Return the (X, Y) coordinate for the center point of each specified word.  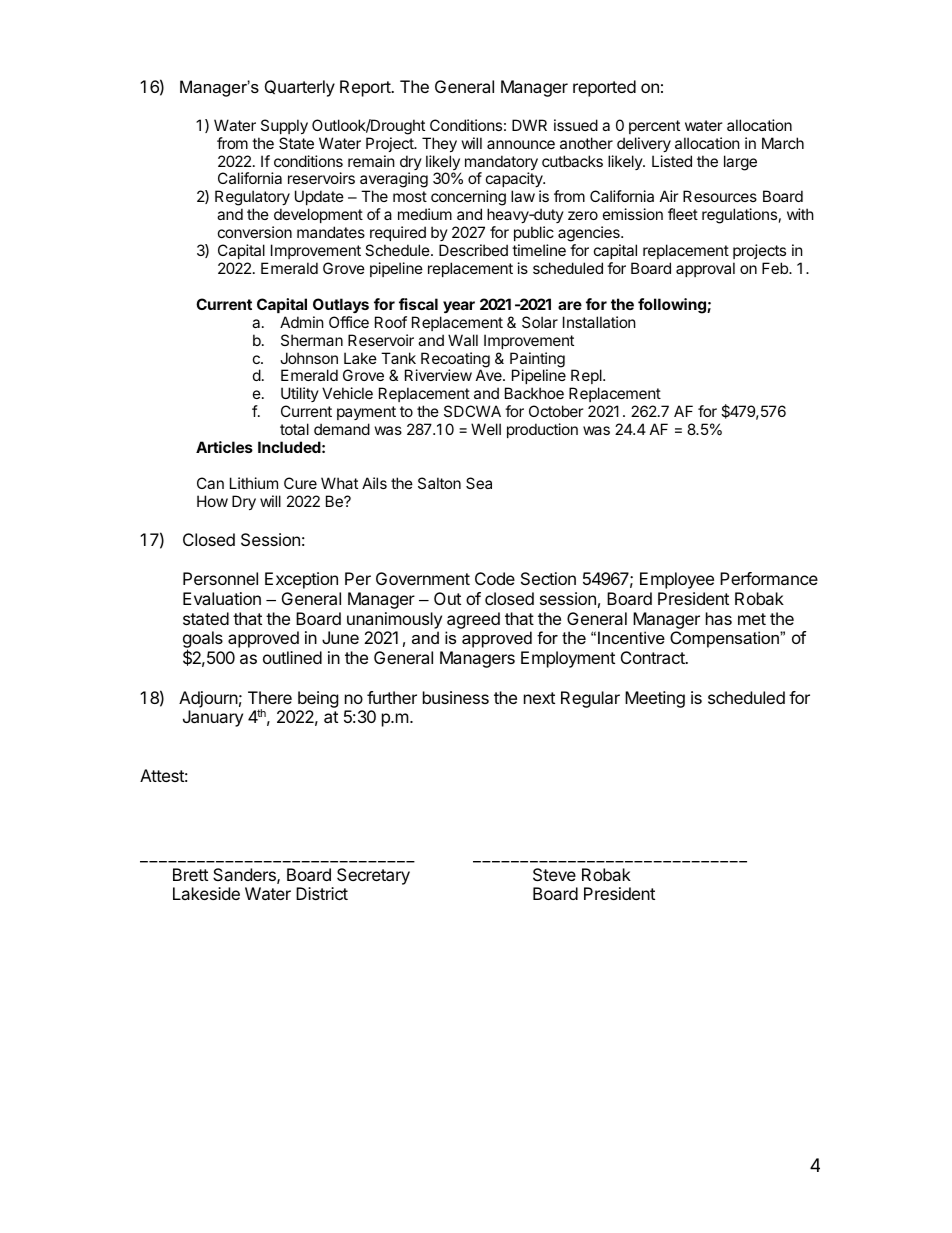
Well (486, 429)
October (556, 411)
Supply (284, 126)
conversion (255, 232)
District (322, 893)
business (456, 697)
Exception (301, 580)
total (294, 429)
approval (705, 269)
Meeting (655, 699)
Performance (769, 578)
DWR (529, 125)
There (270, 697)
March (783, 143)
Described (473, 250)
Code (495, 578)
